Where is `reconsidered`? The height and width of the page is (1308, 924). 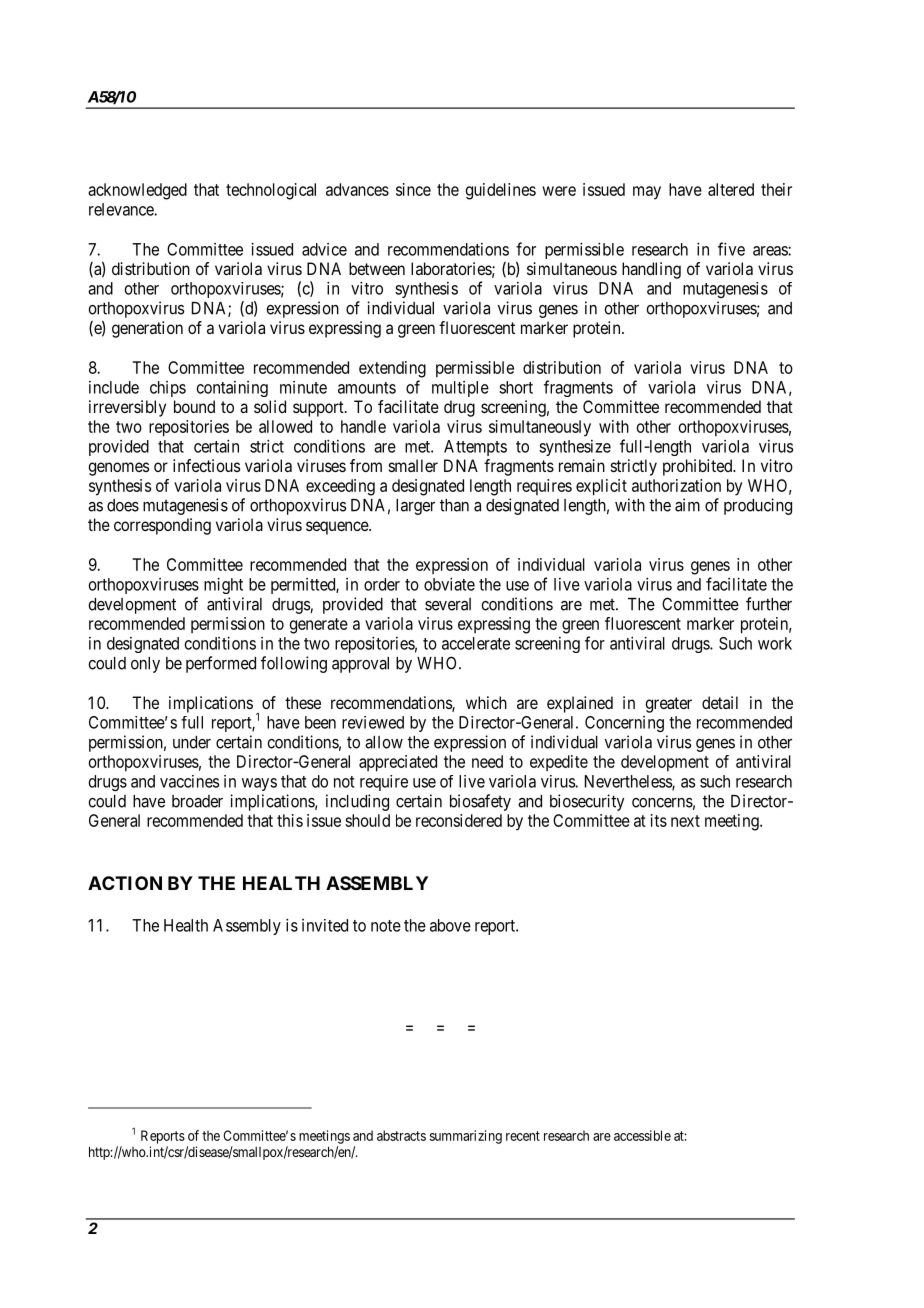
reconsidered is located at coordinates (459, 820).
